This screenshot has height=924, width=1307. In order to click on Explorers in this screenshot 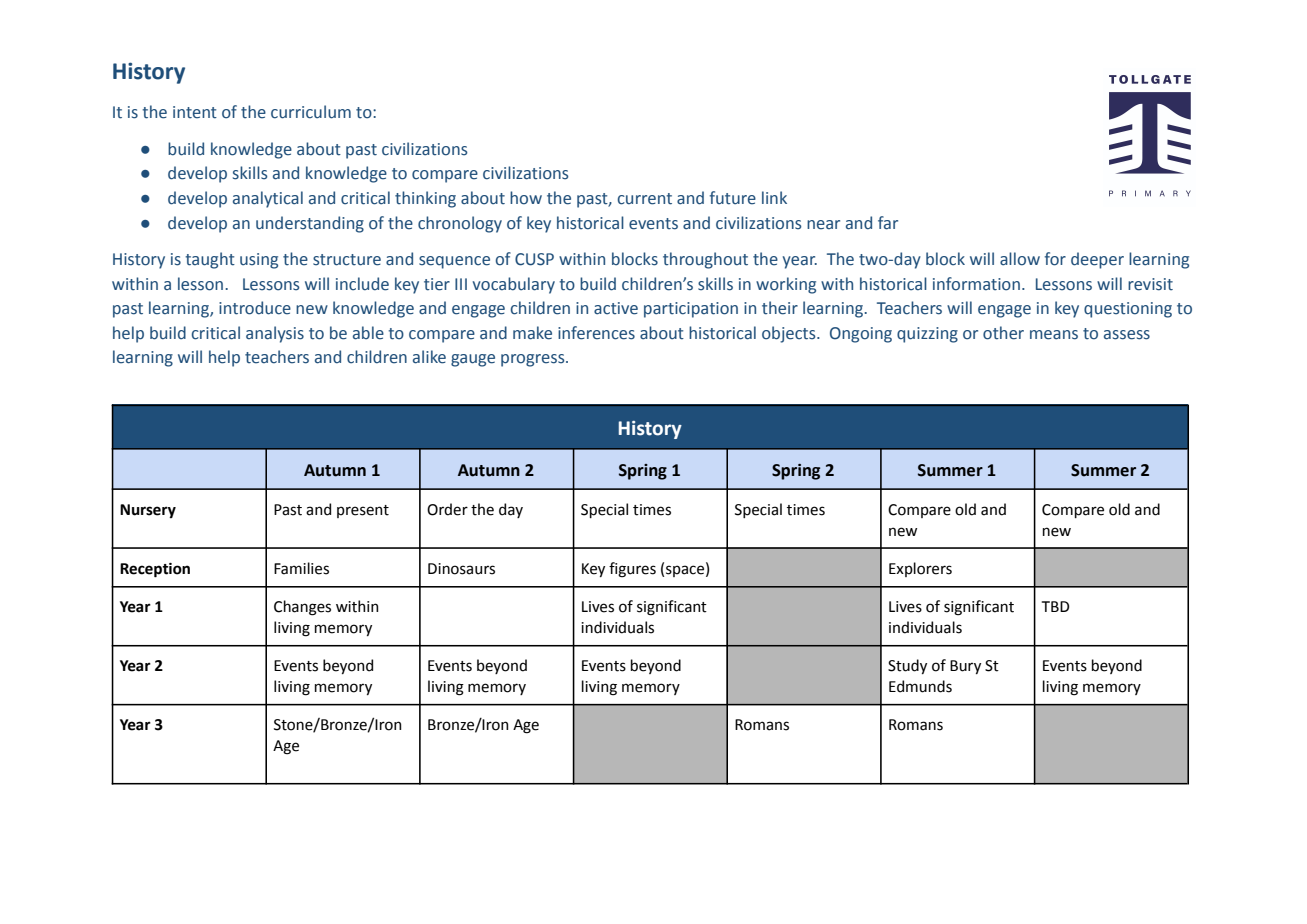, I will do `click(920, 569)`.
